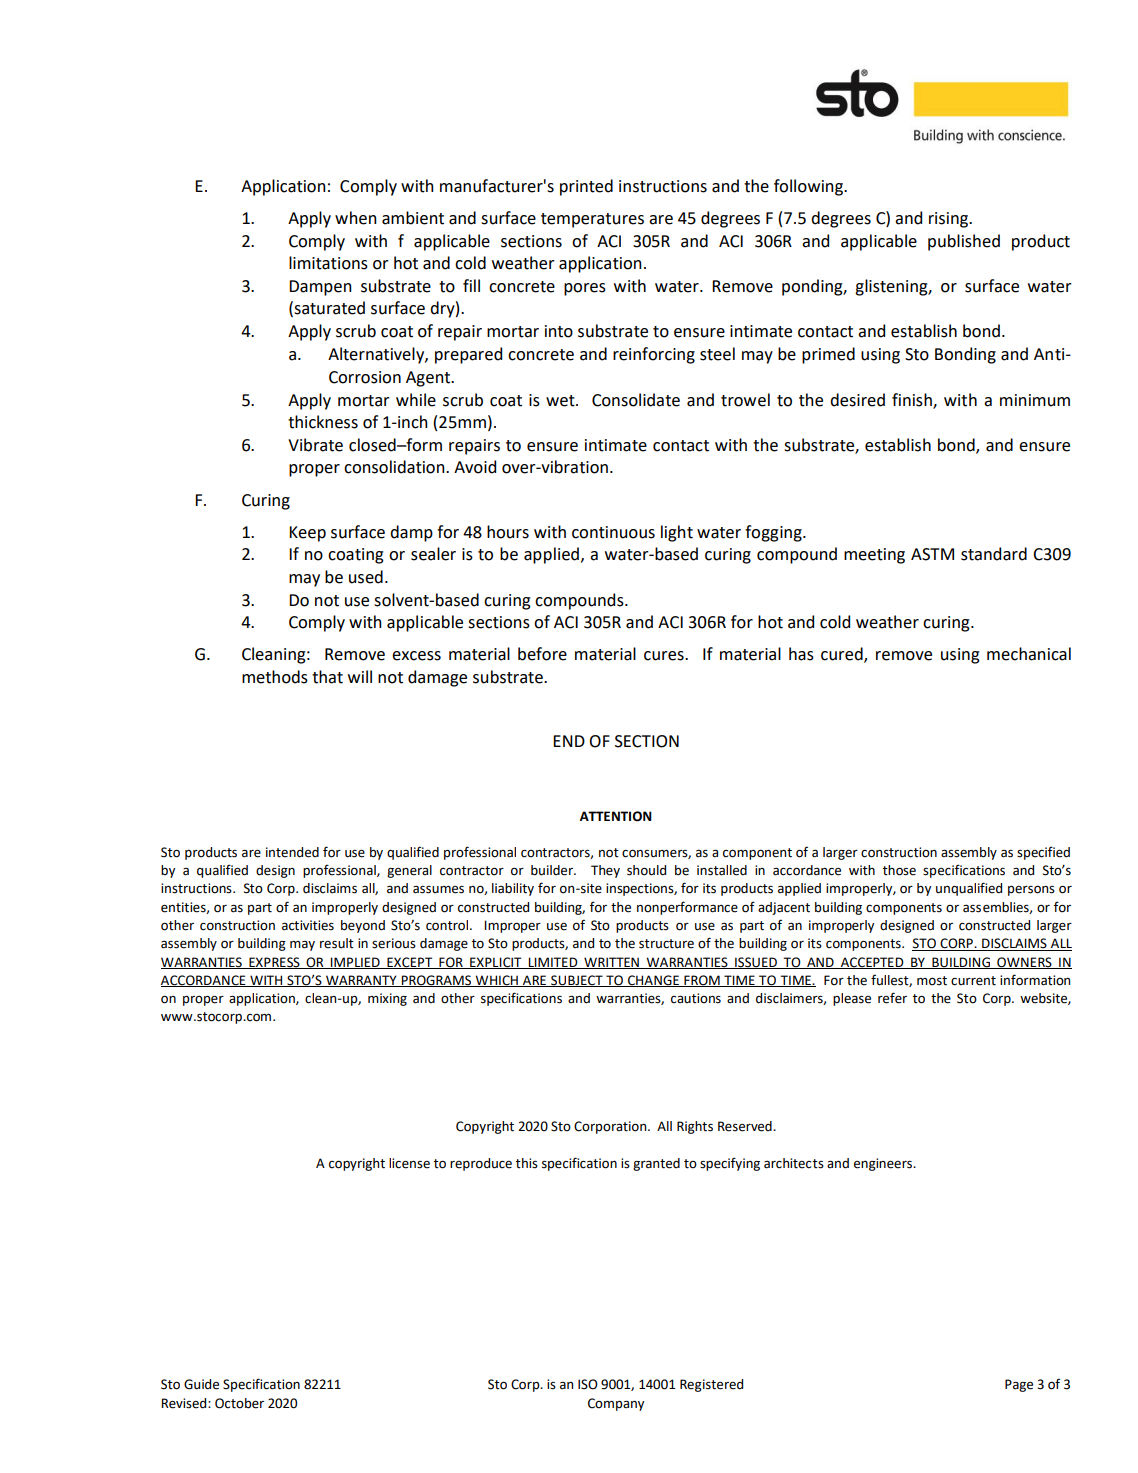 The height and width of the document is (1473, 1138). I want to click on temperatures, so click(592, 220).
